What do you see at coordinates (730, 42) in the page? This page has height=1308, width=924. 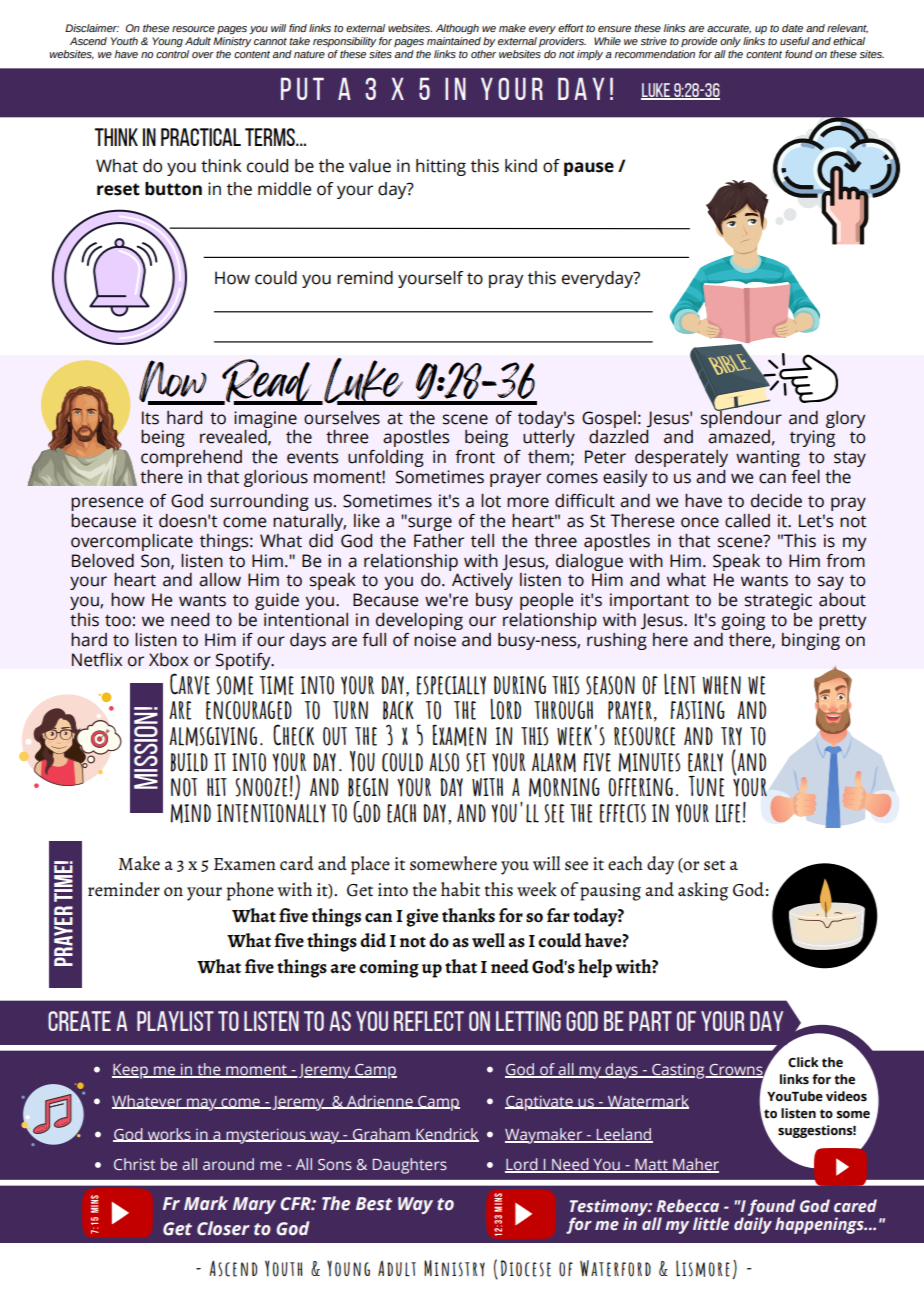 I see `only` at bounding box center [730, 42].
